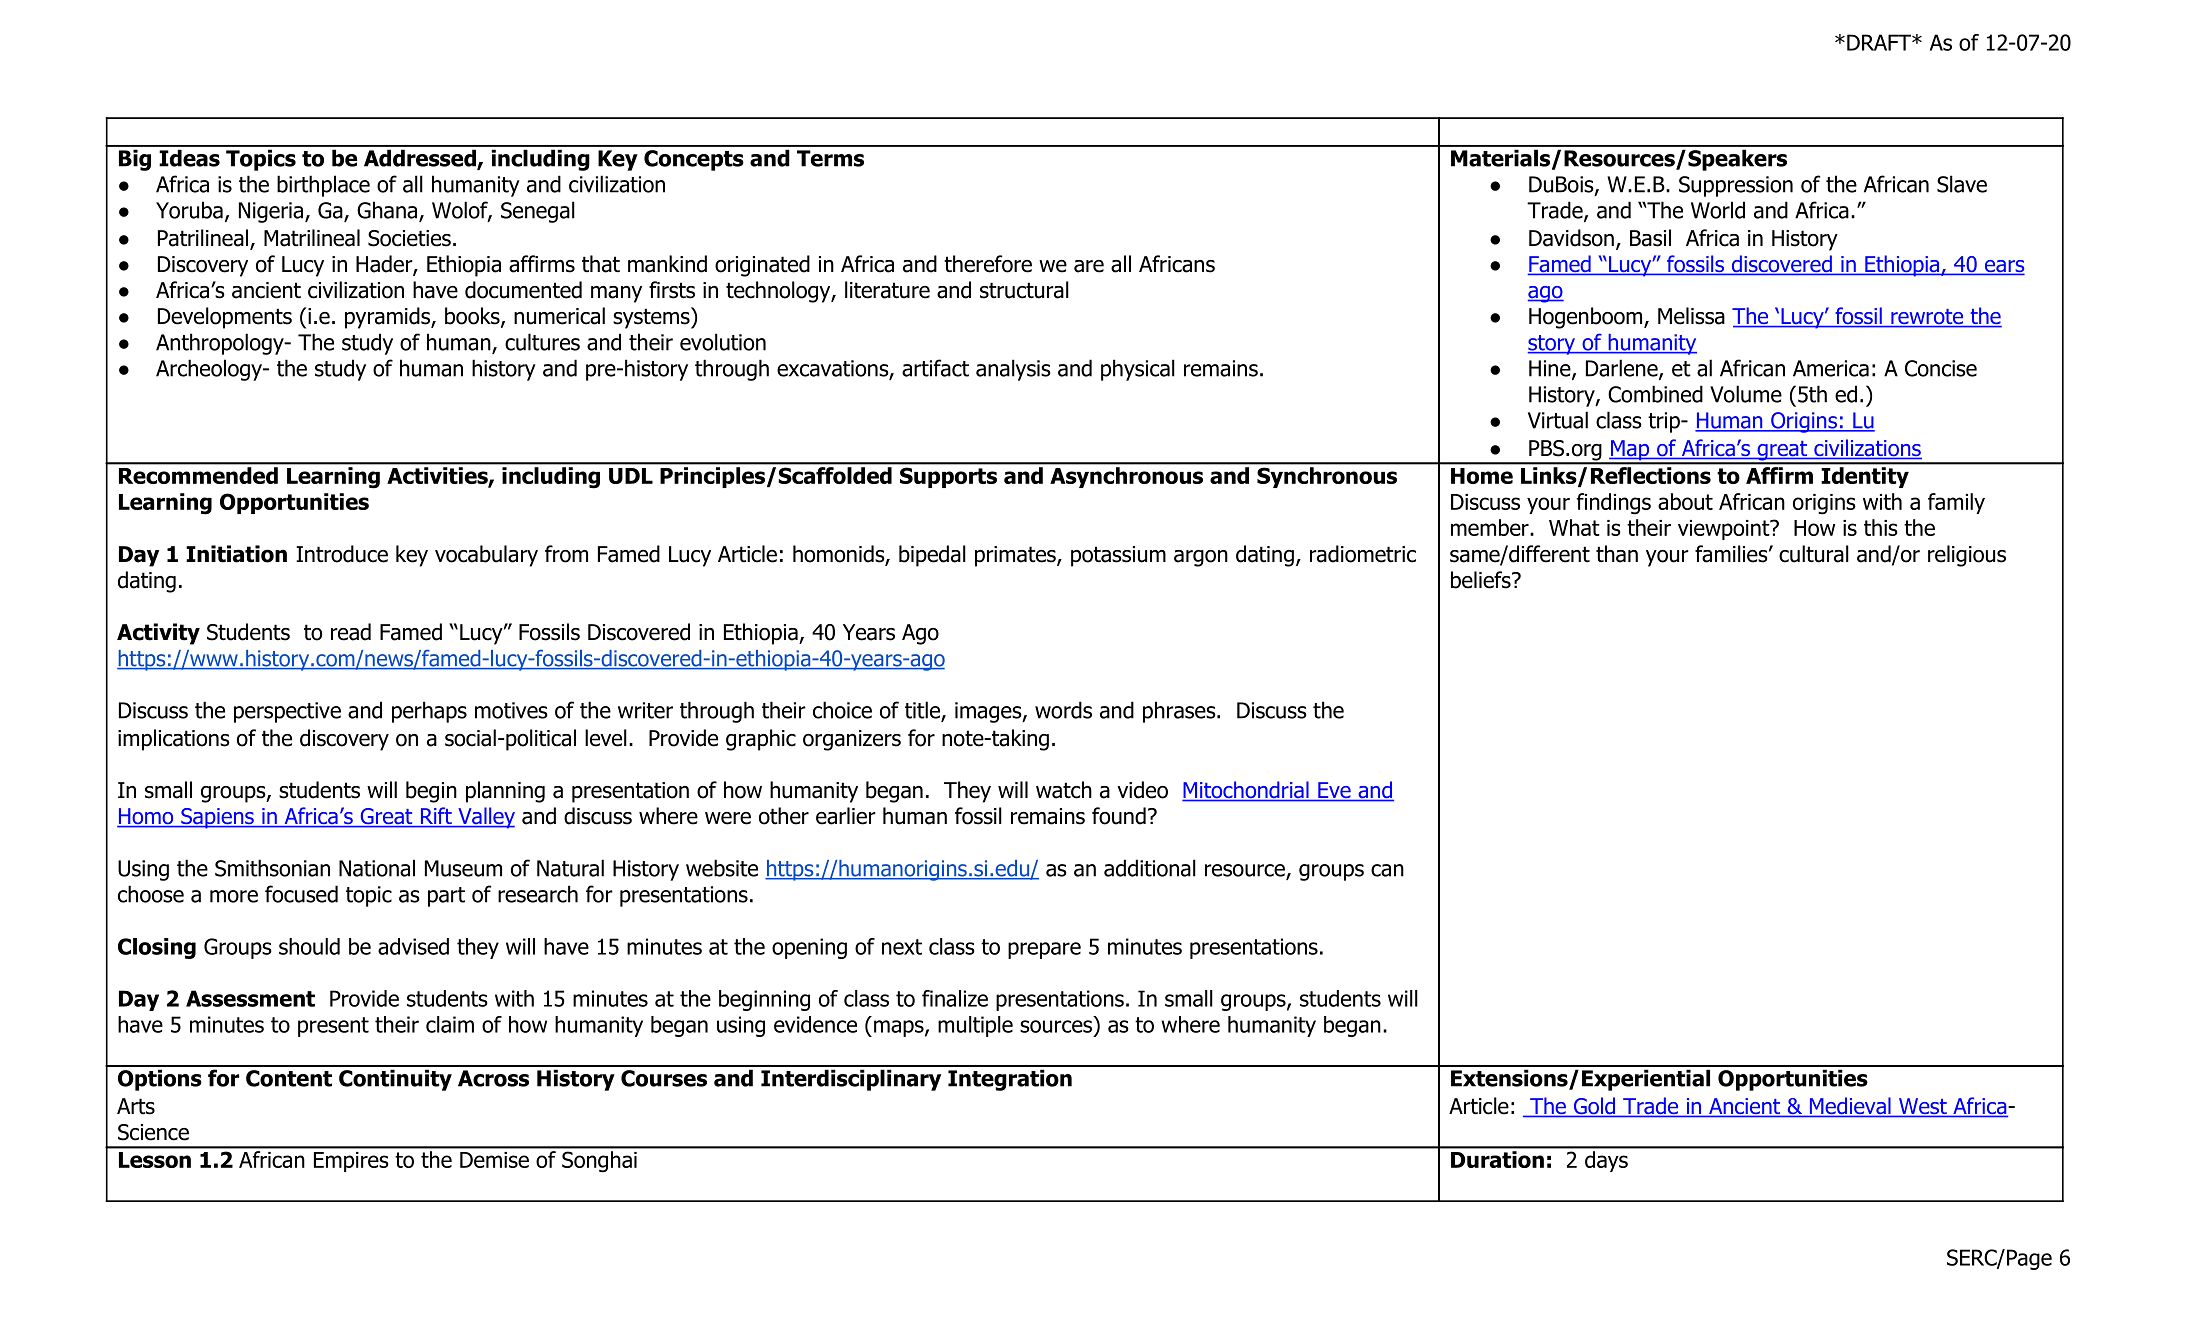 This document has height=1329, width=2189. I want to click on Terms, so click(830, 158).
